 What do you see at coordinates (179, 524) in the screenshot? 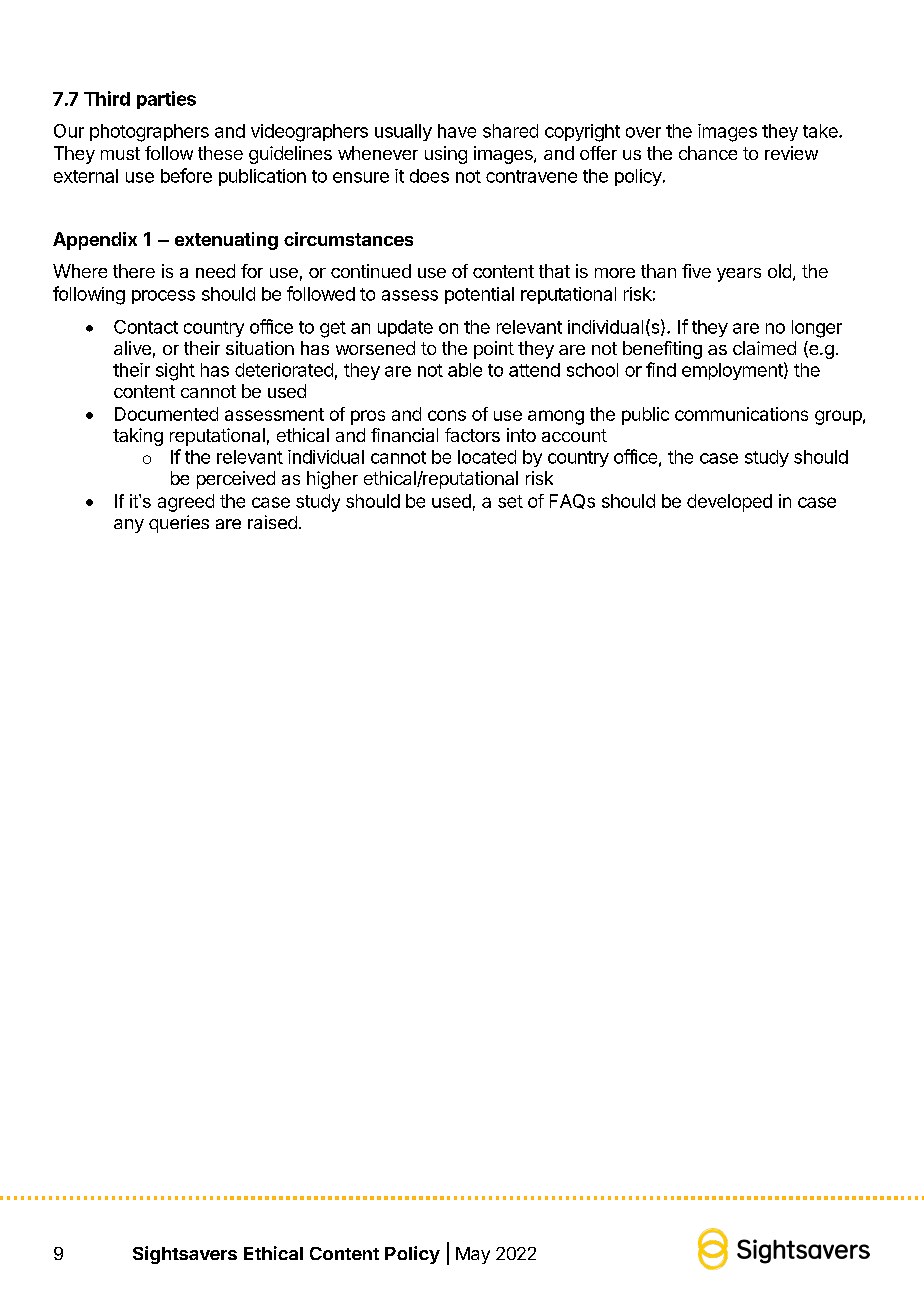
I see `queries` at bounding box center [179, 524].
